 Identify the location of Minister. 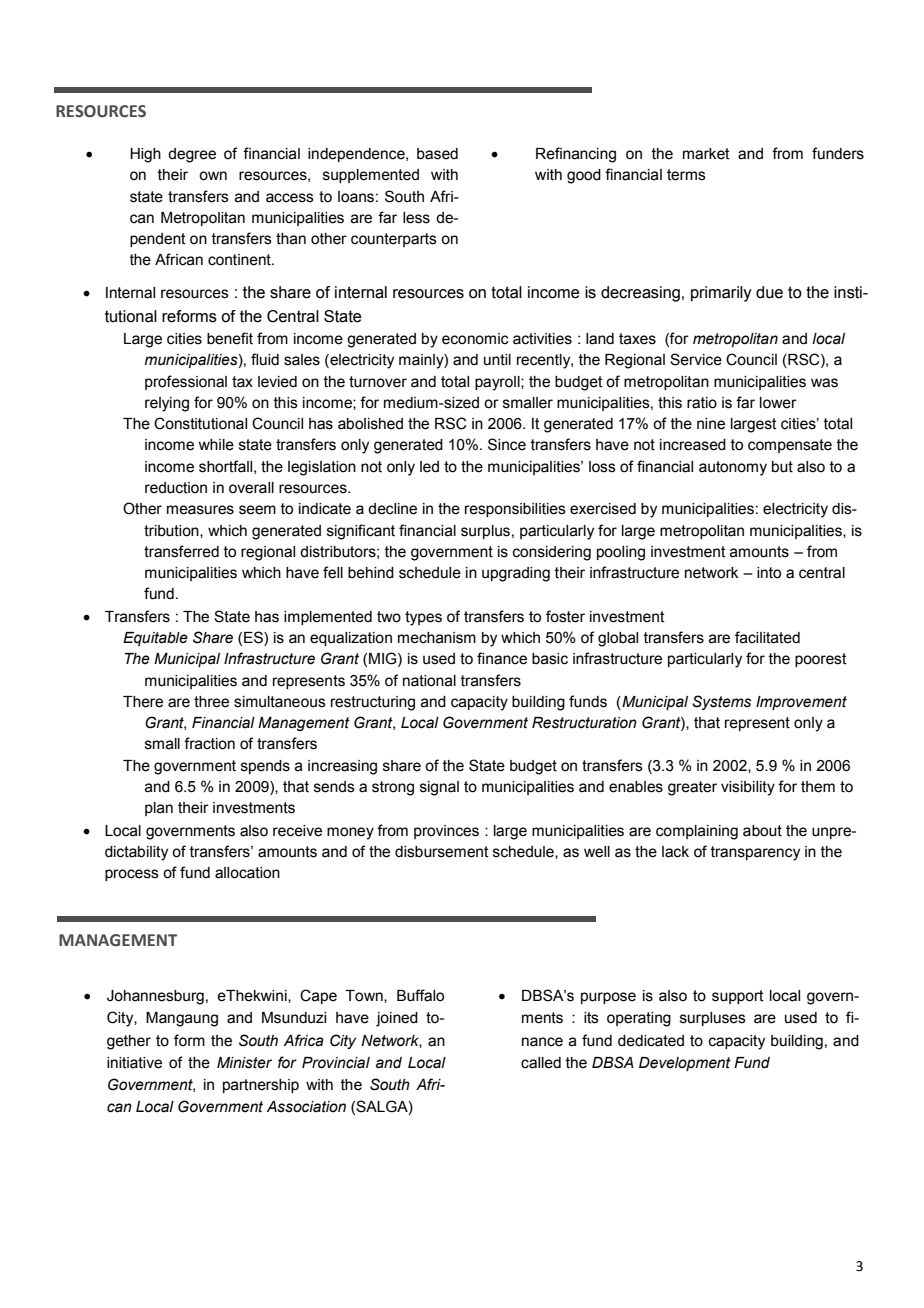
(244, 1063).
